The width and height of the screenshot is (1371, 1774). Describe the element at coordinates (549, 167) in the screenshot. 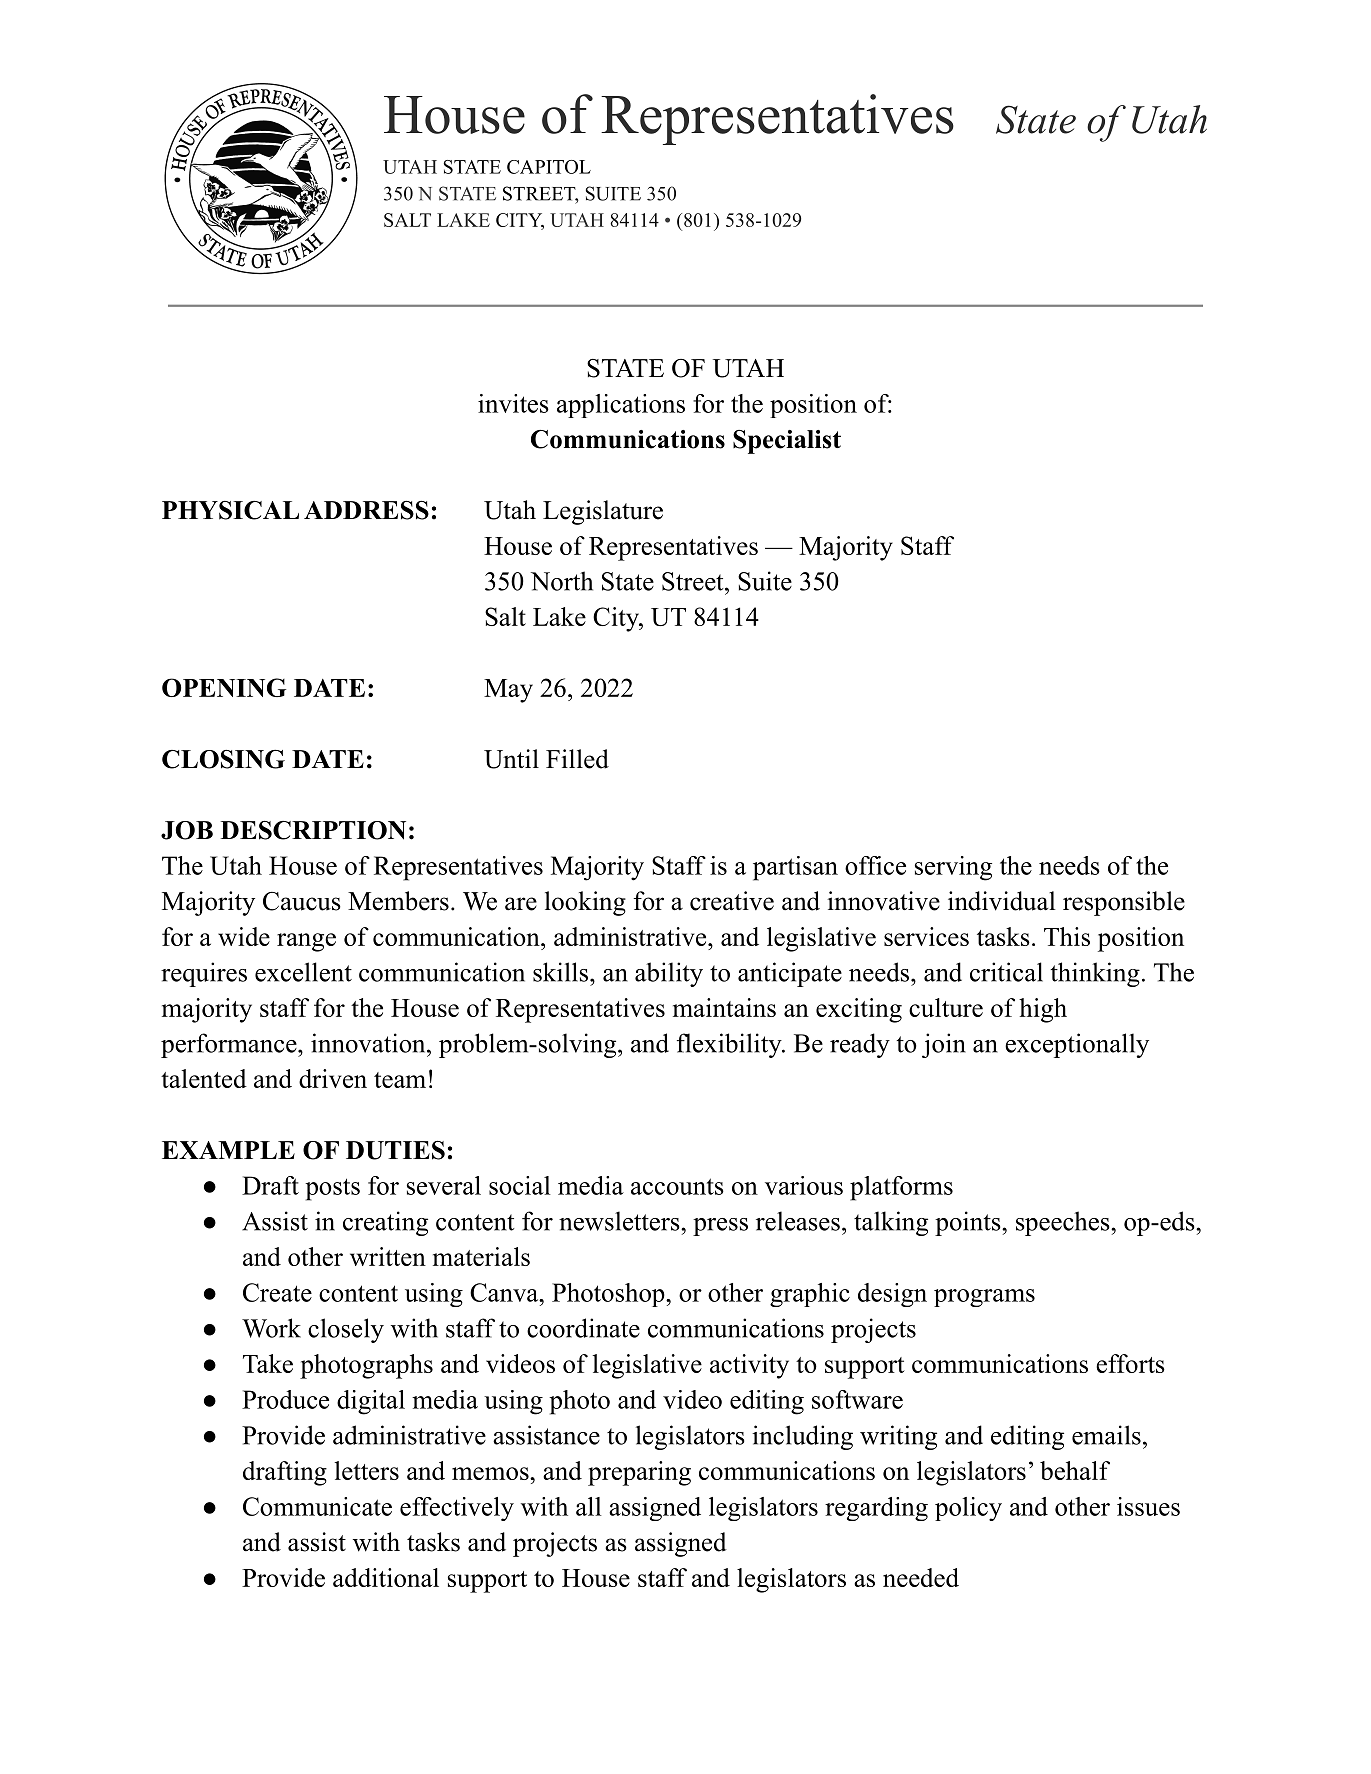

I see `CAPITOL` at that location.
